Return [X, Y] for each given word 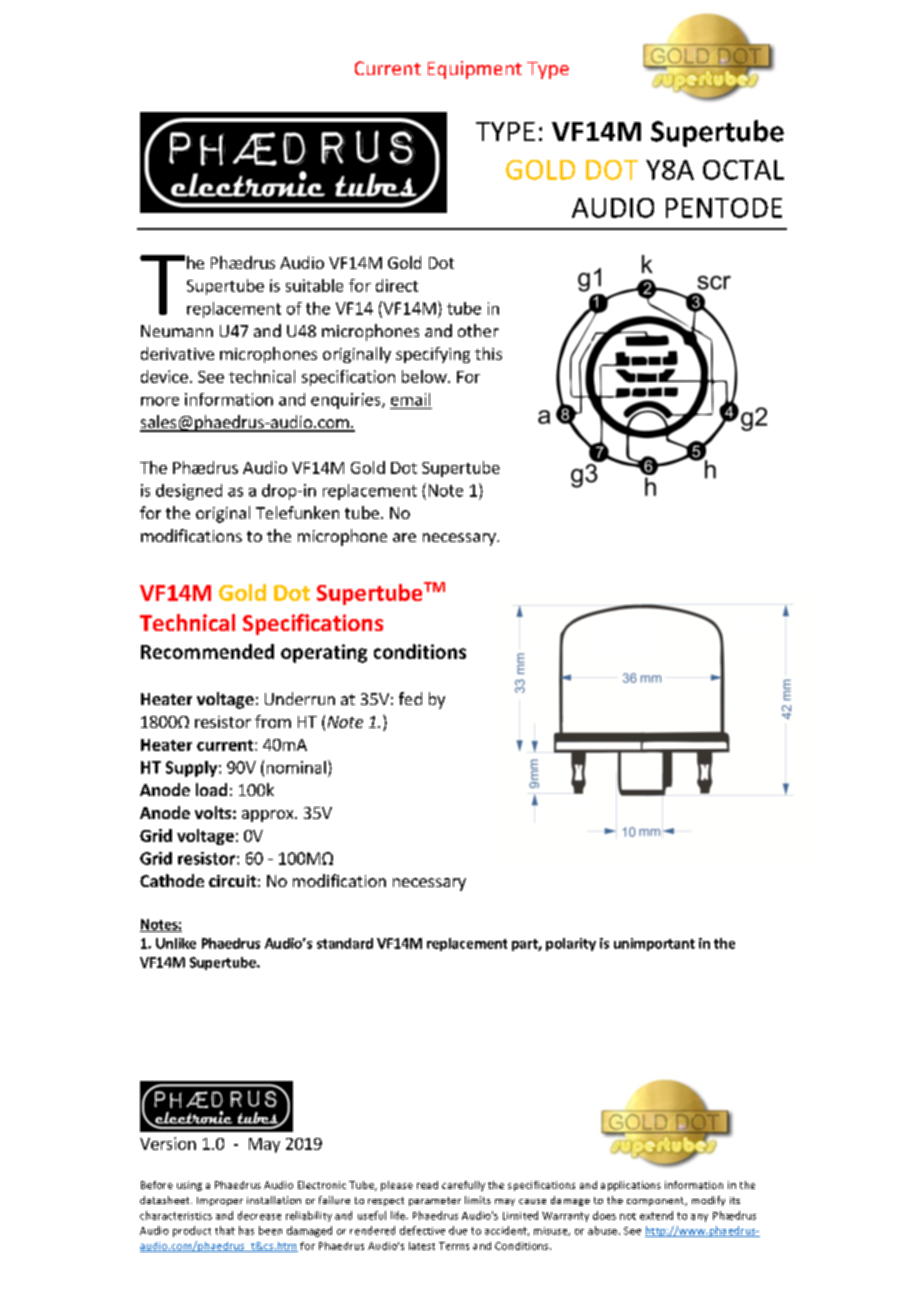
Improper [220, 1201]
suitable [314, 285]
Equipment [475, 70]
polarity [571, 944]
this [488, 353]
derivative [177, 353]
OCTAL [743, 170]
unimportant [654, 944]
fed [410, 698]
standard [345, 943]
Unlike [176, 943]
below [425, 376]
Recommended [207, 651]
